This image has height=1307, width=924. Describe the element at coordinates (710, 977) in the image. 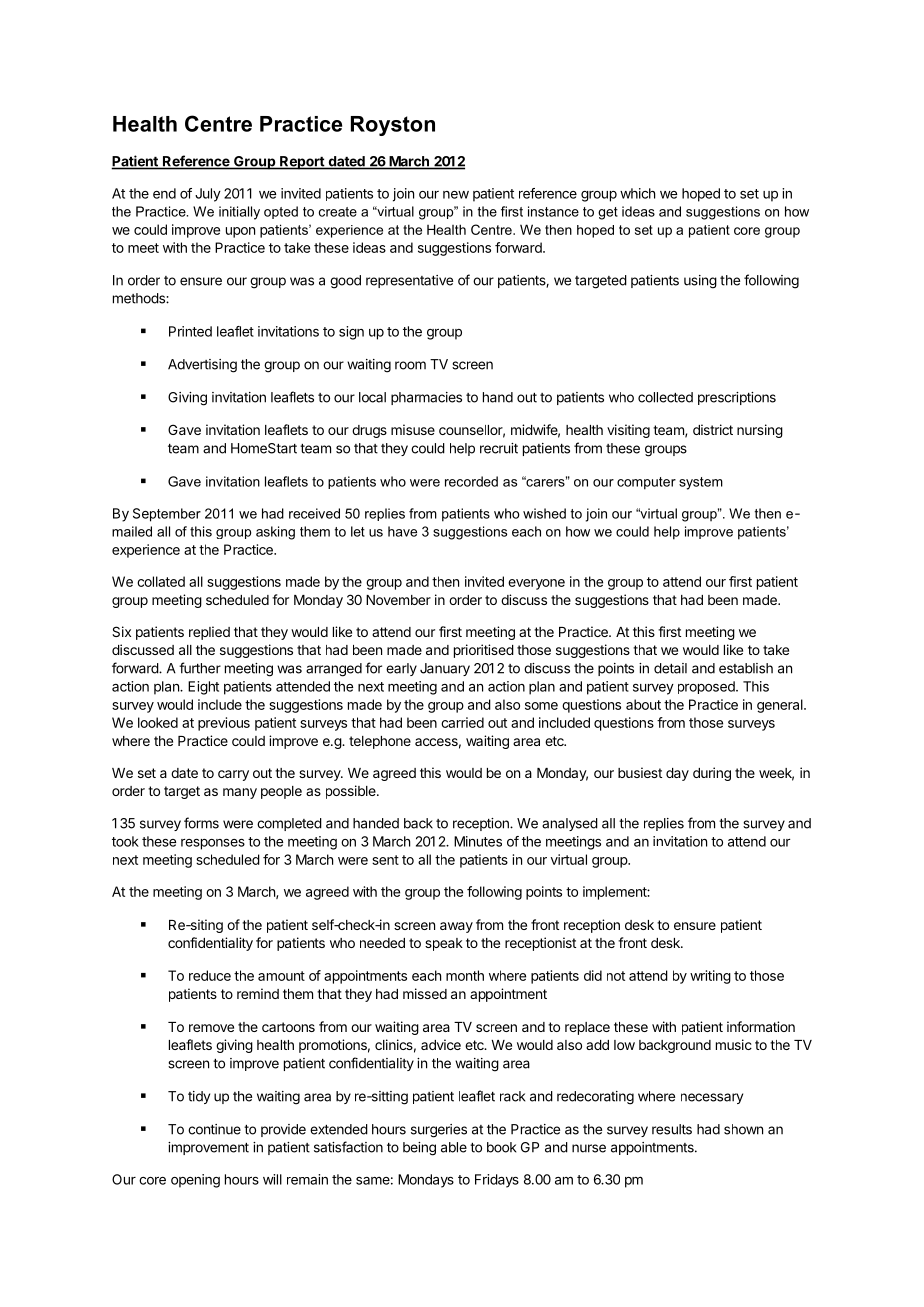

I see `writing` at that location.
